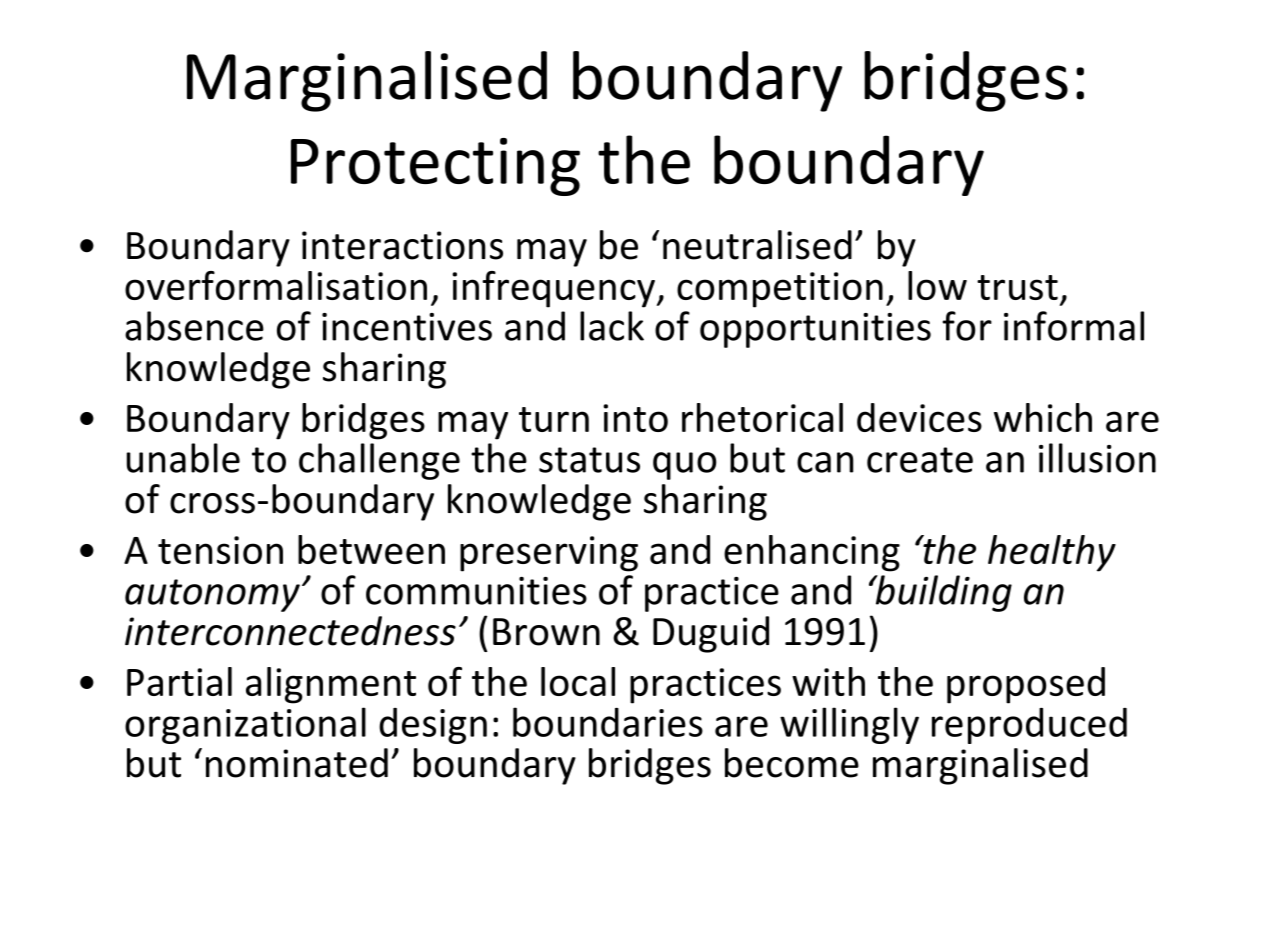  What do you see at coordinates (435, 167) in the page?
I see `Protecting` at bounding box center [435, 167].
